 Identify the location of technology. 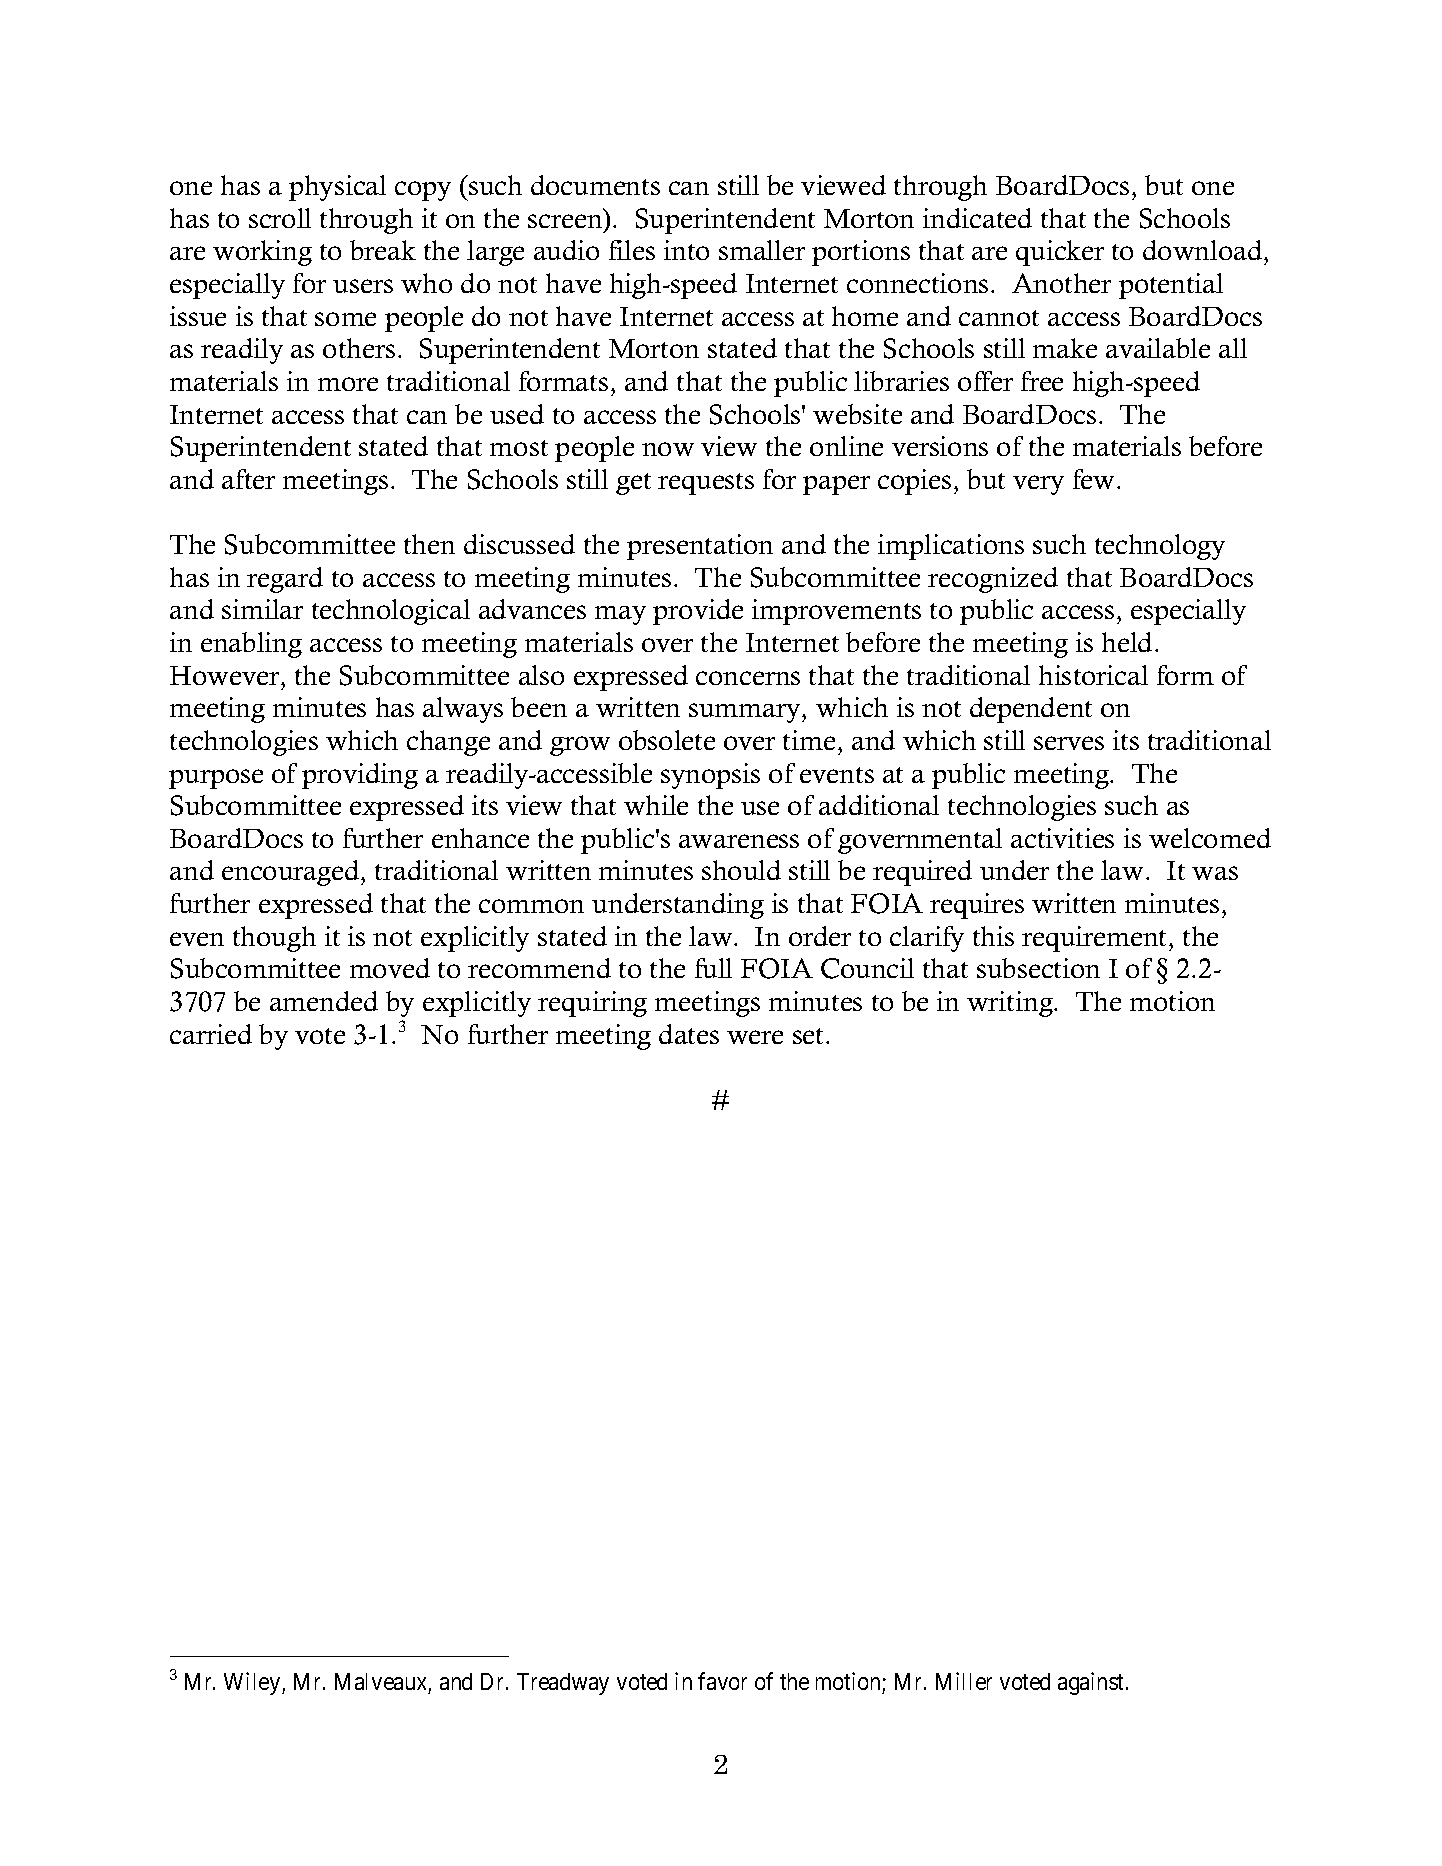
(1160, 547).
